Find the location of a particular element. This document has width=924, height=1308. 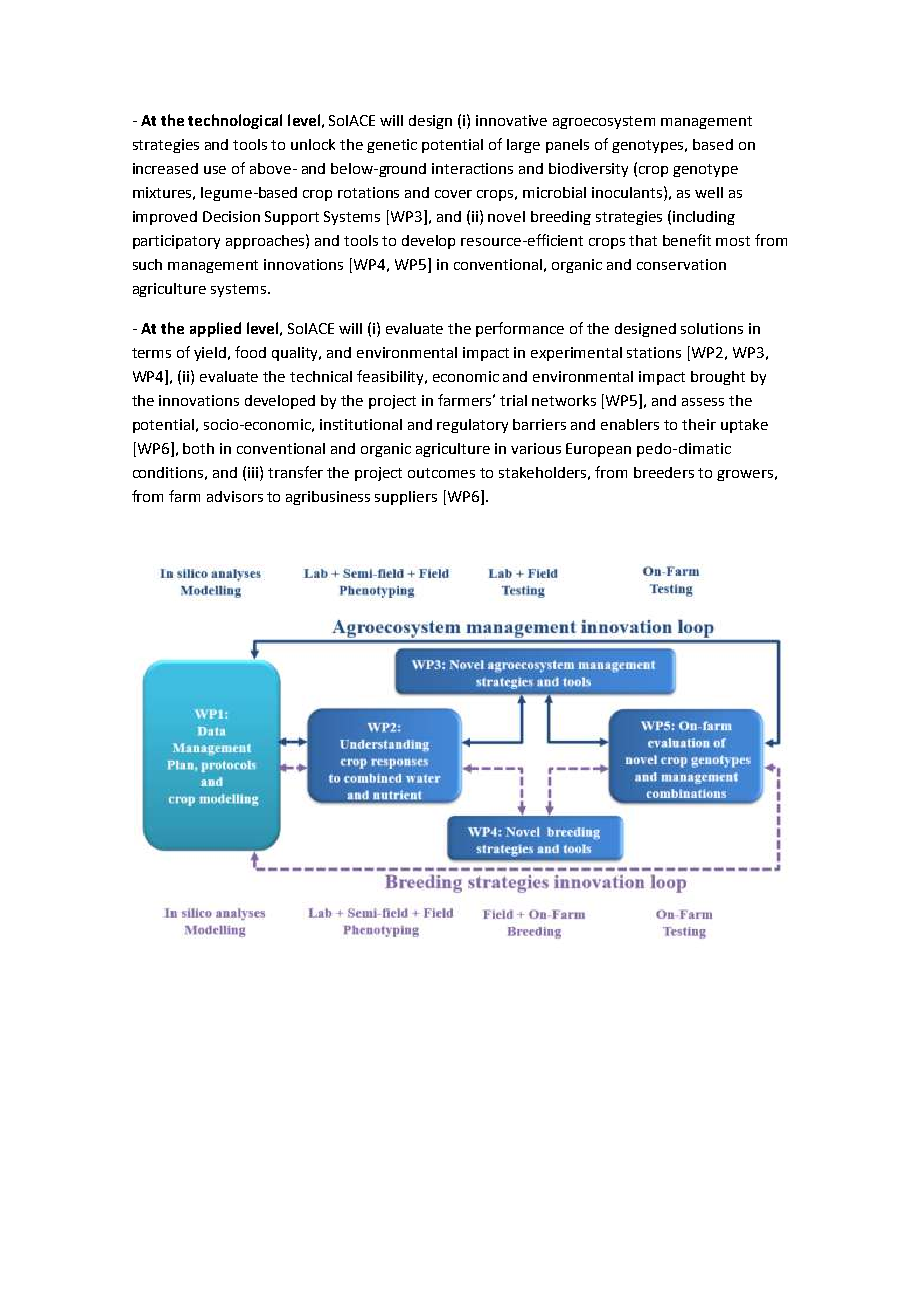

genetic is located at coordinates (392, 146).
